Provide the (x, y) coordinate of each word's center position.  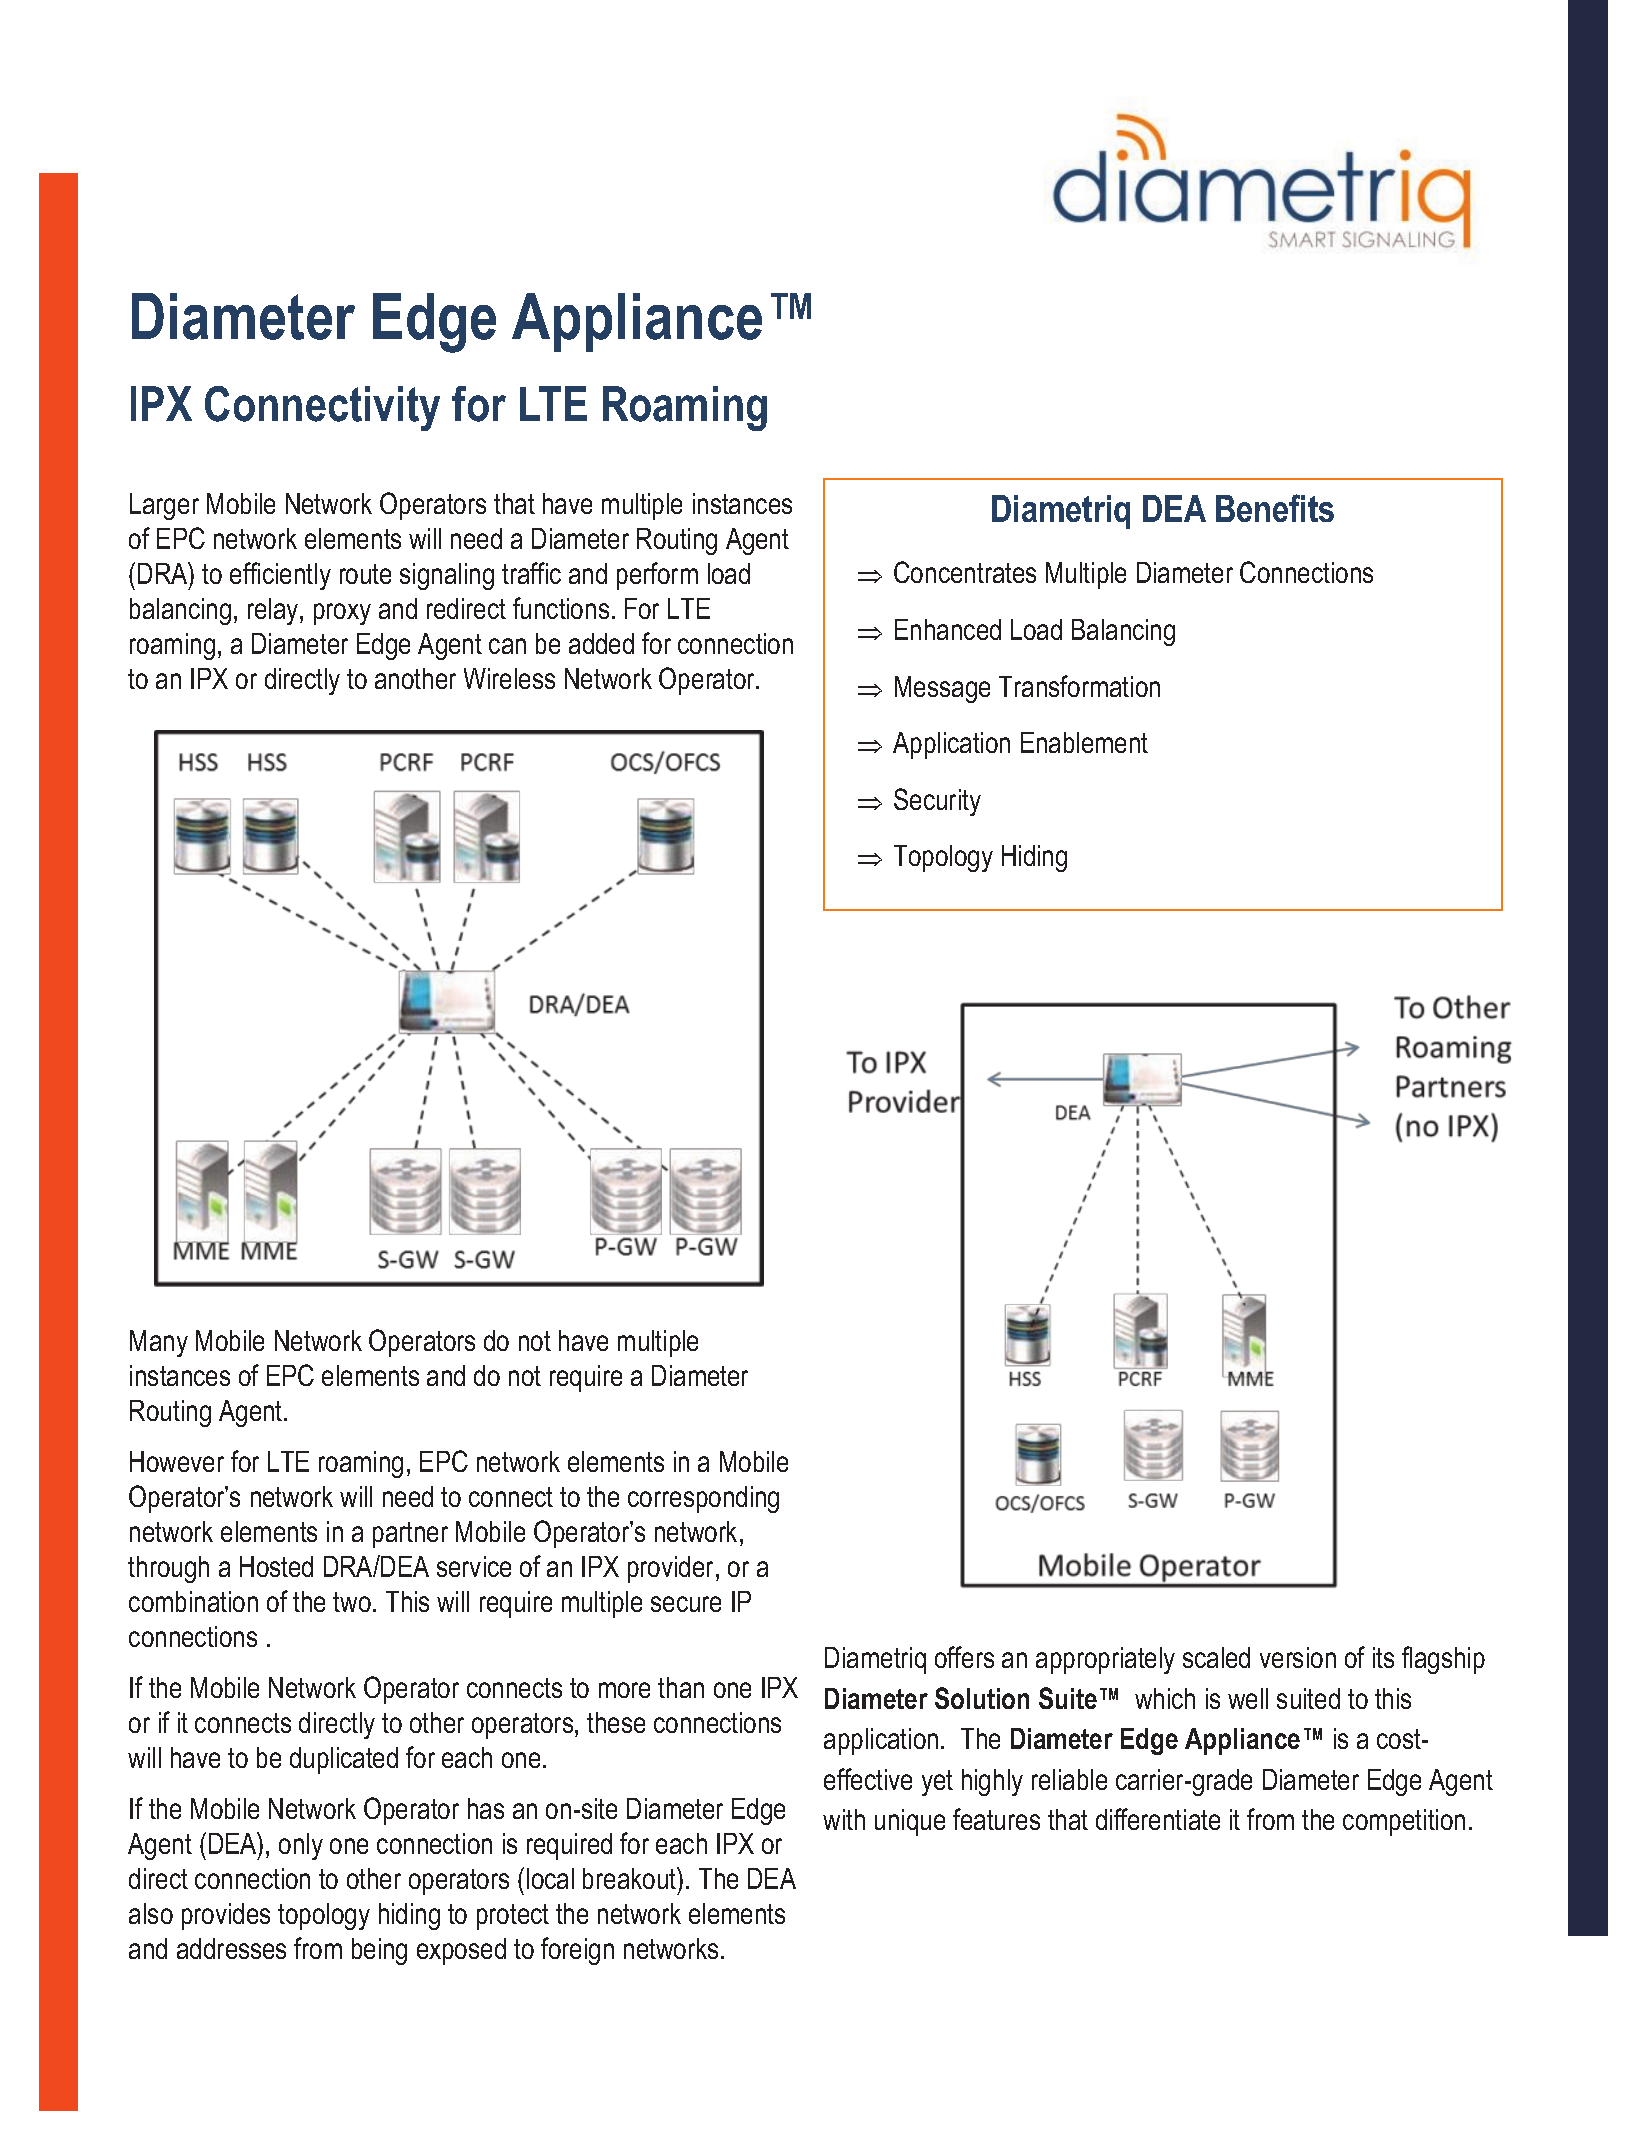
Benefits (1275, 508)
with (844, 1819)
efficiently (280, 576)
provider (672, 1569)
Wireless (509, 678)
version (1298, 1657)
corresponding (703, 1499)
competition (1404, 1822)
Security (937, 802)
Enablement (1084, 742)
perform (657, 576)
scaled (1216, 1657)
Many (159, 1343)
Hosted (276, 1566)
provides (226, 1916)
